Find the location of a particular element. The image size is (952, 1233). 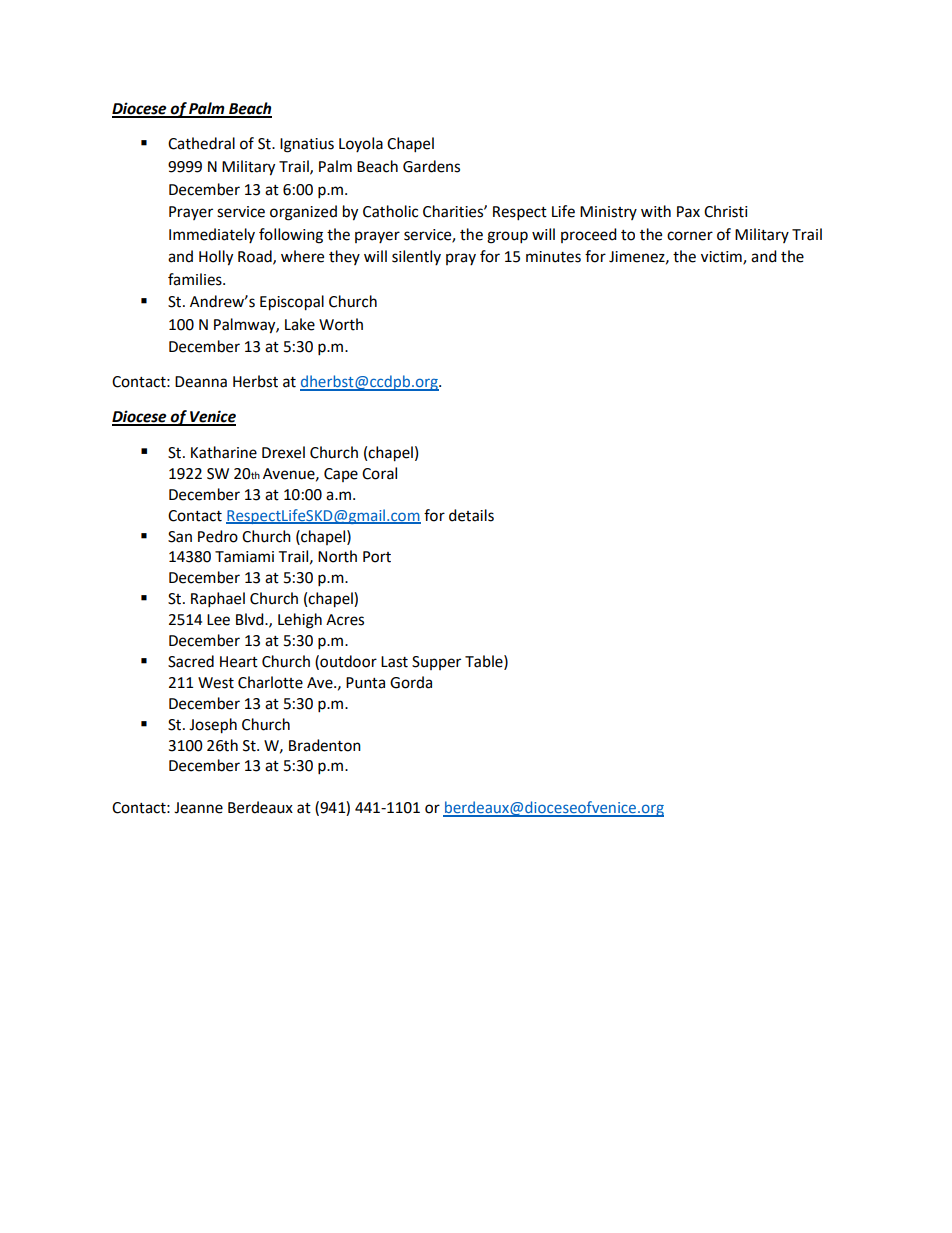

Port is located at coordinates (377, 557).
